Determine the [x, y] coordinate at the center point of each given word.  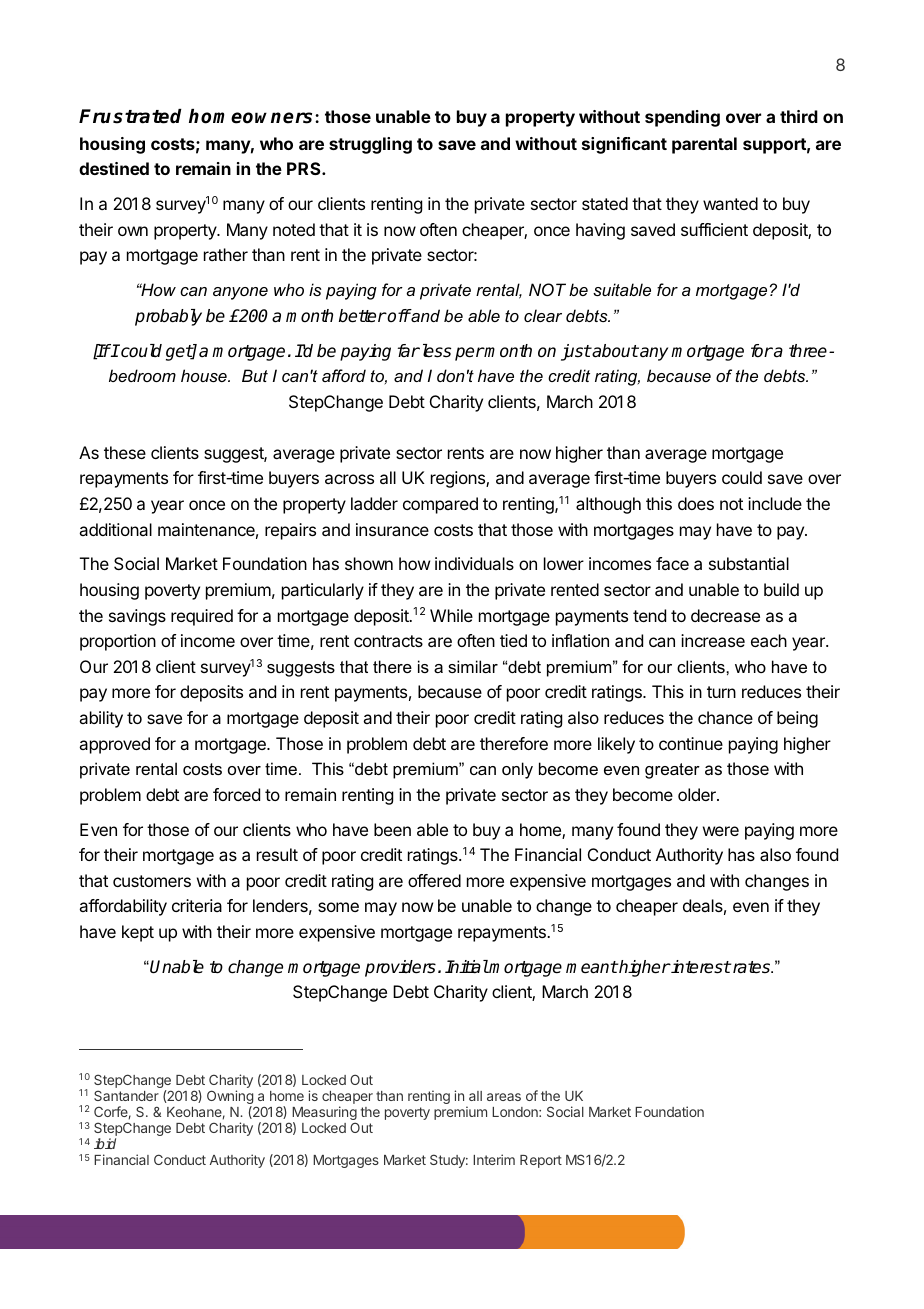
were [721, 831]
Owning [230, 1098]
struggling [370, 145]
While [451, 615]
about [615, 351]
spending [682, 118]
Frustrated [130, 116]
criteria [197, 905]
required [202, 617]
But [255, 375]
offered [434, 880]
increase [713, 640]
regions [459, 479]
